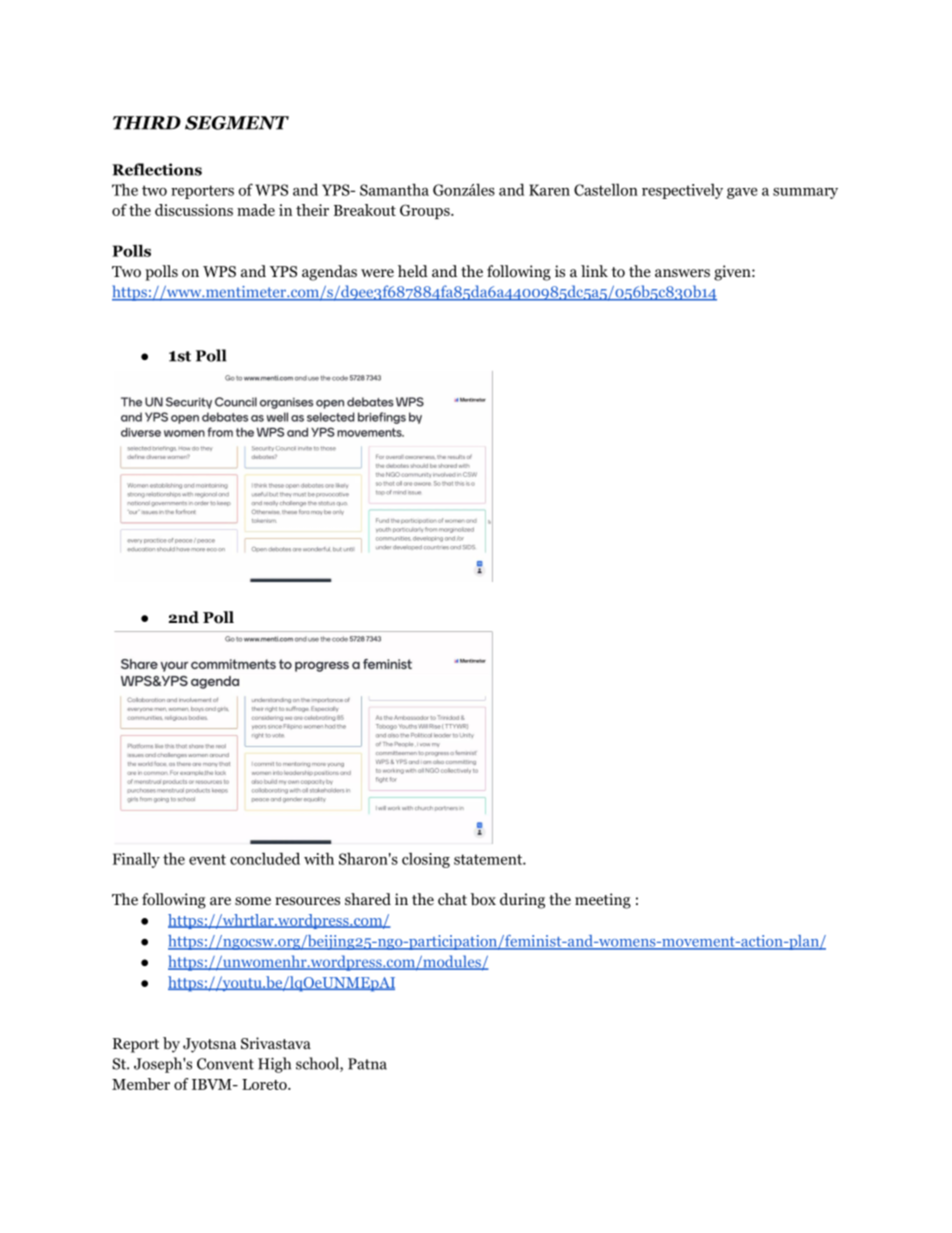  What do you see at coordinates (237, 123) in the image?
I see `SEGMENT` at bounding box center [237, 123].
